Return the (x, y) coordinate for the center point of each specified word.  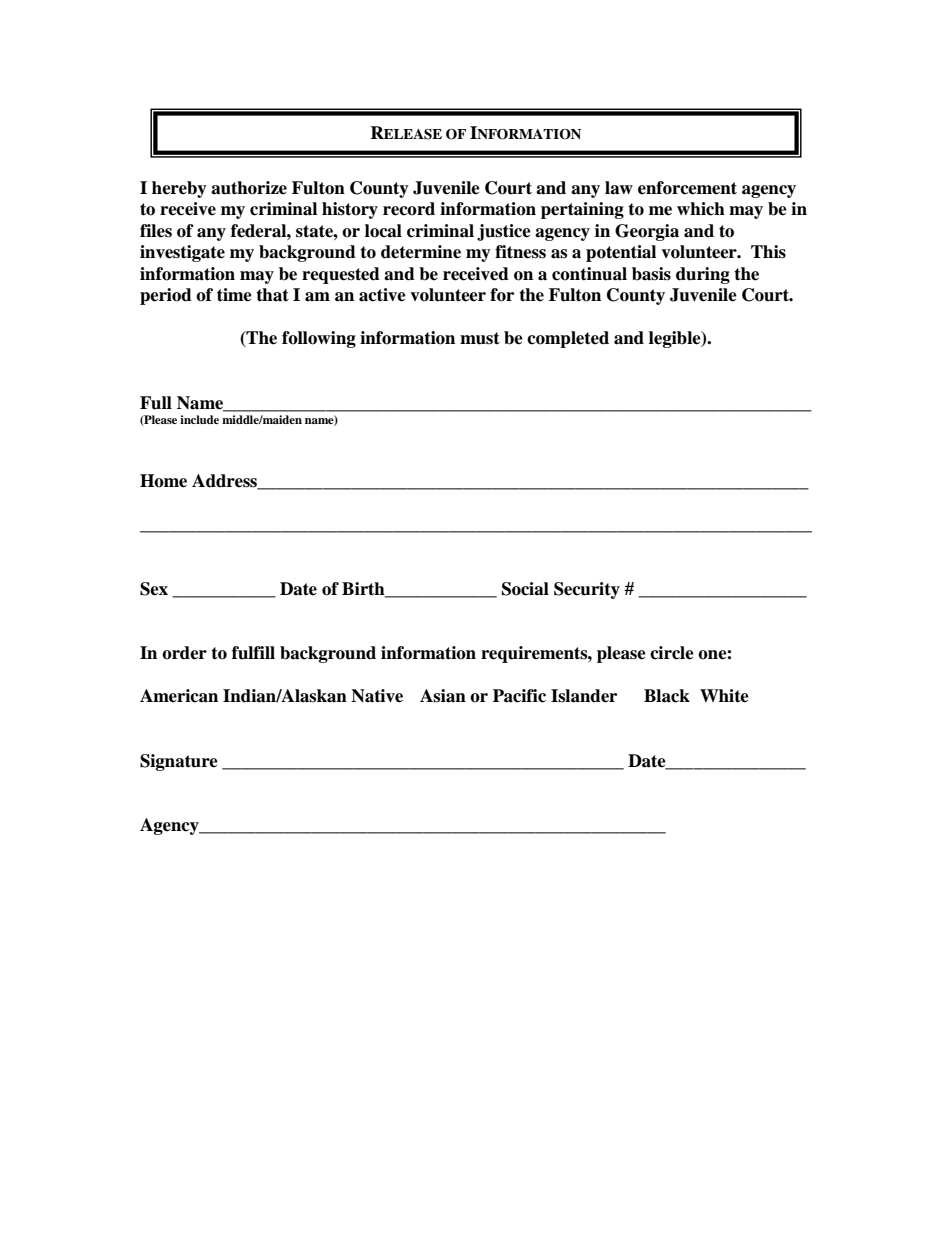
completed (568, 339)
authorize (249, 188)
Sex (154, 589)
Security (587, 590)
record (409, 209)
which (701, 209)
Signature (179, 762)
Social (525, 589)
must (480, 338)
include (199, 419)
